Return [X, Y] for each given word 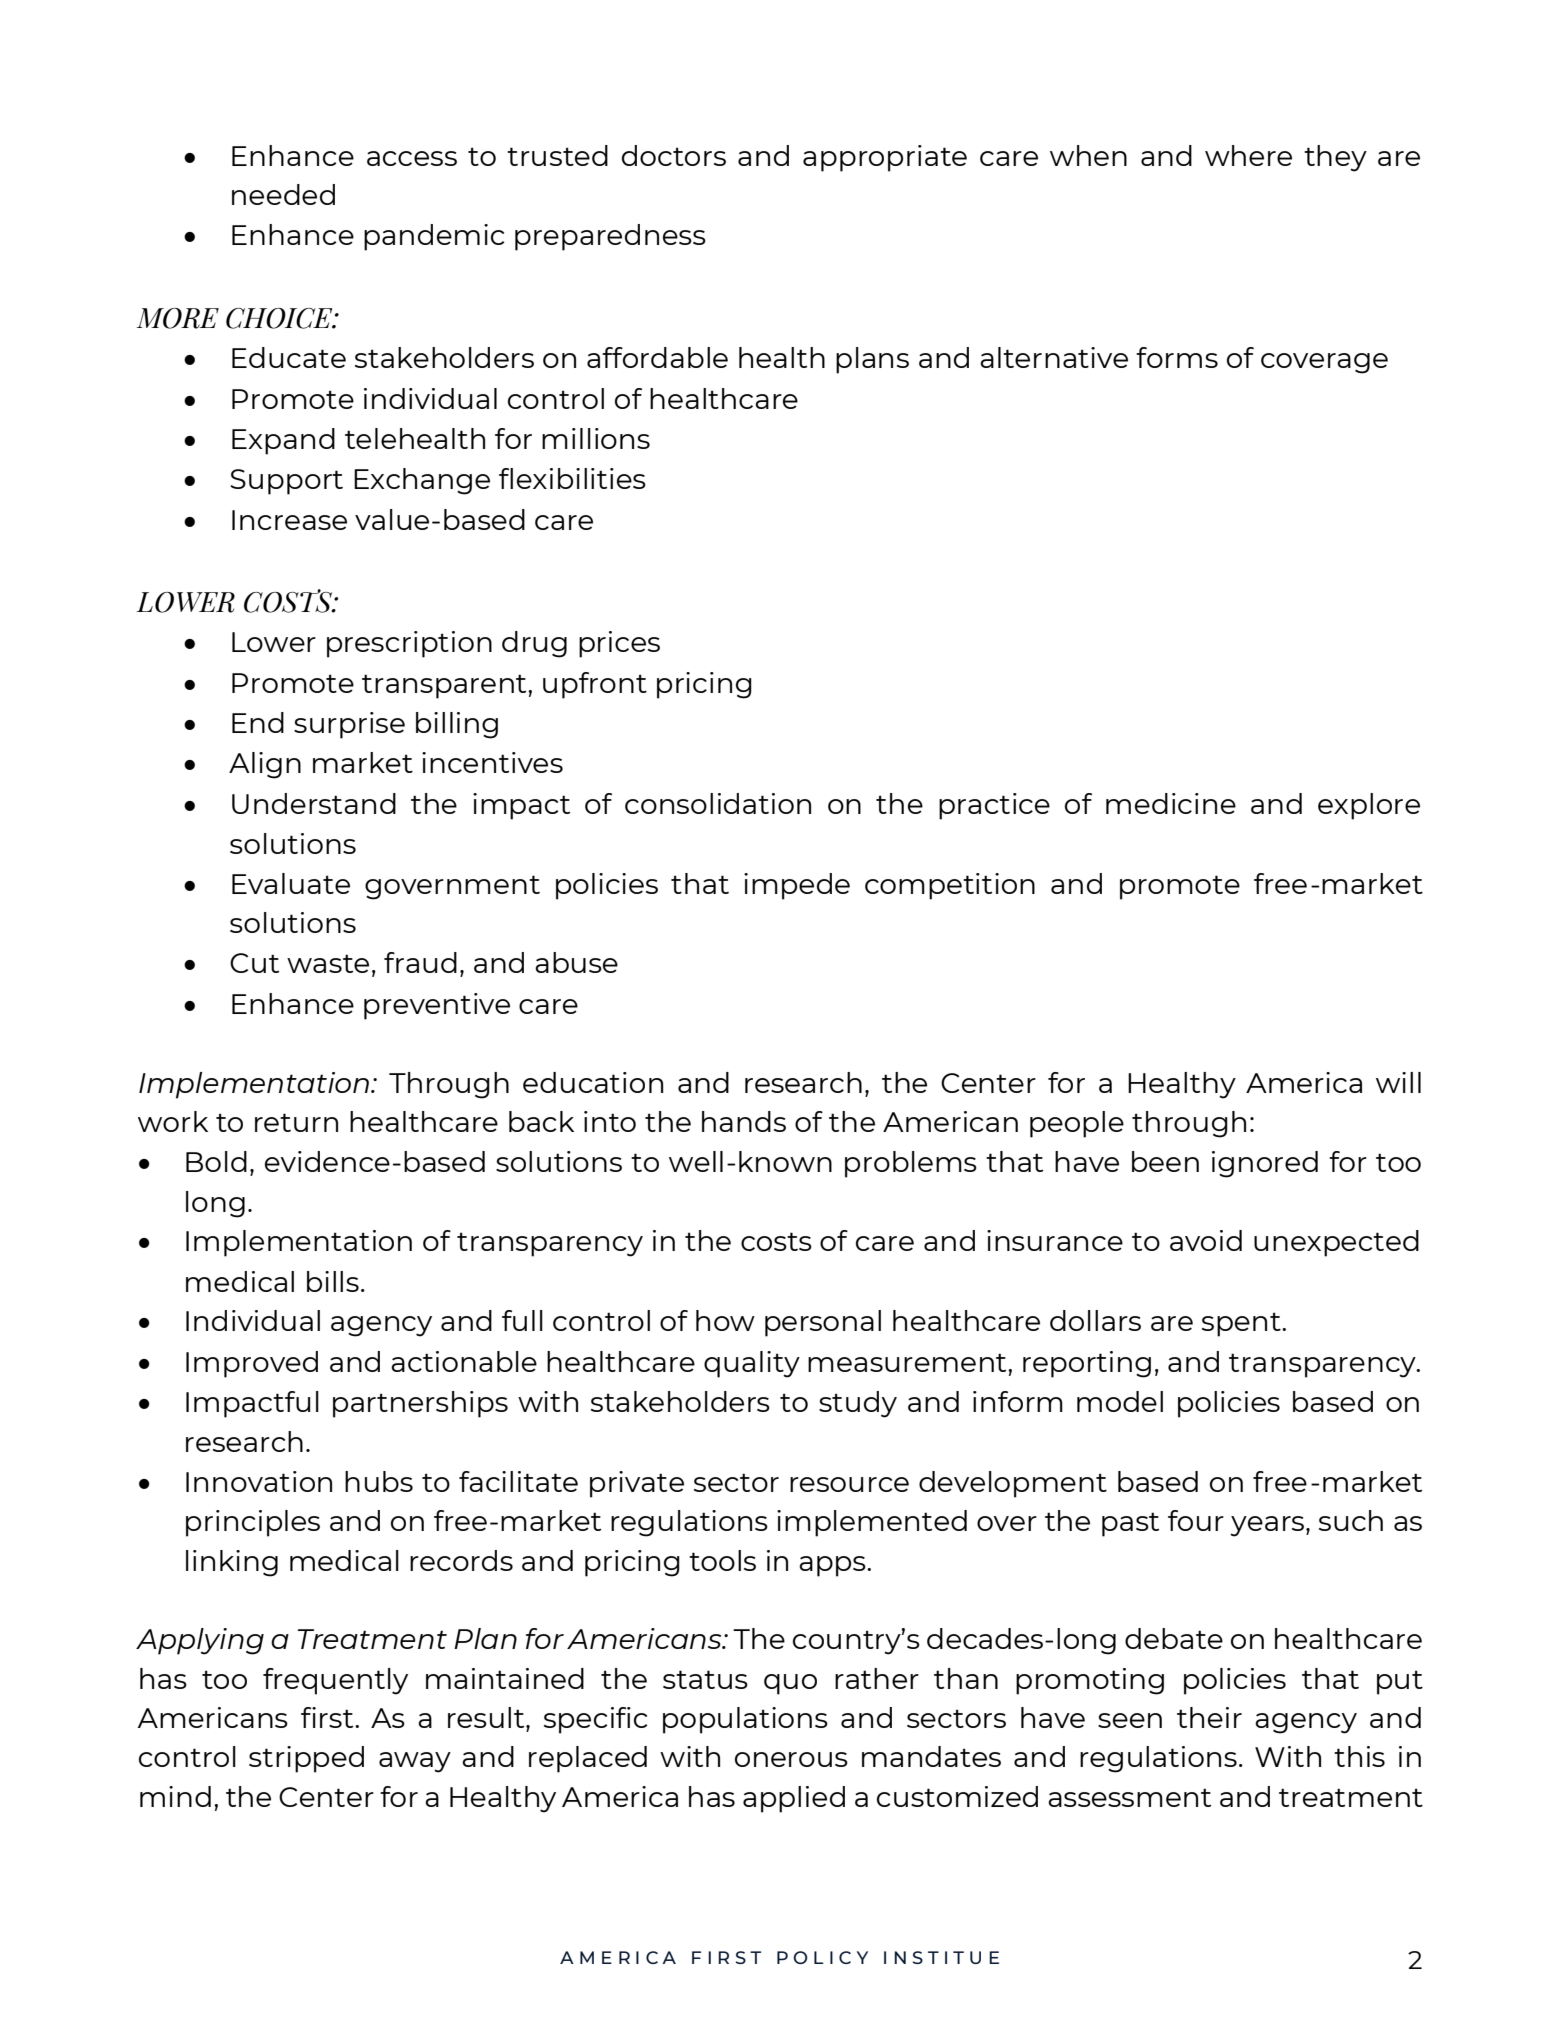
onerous [791, 1759]
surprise [349, 725]
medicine [1171, 803]
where [1248, 155]
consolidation [718, 803]
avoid [1206, 1240]
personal [823, 1323]
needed [283, 194]
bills [333, 1281]
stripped [306, 1759]
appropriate [885, 158]
